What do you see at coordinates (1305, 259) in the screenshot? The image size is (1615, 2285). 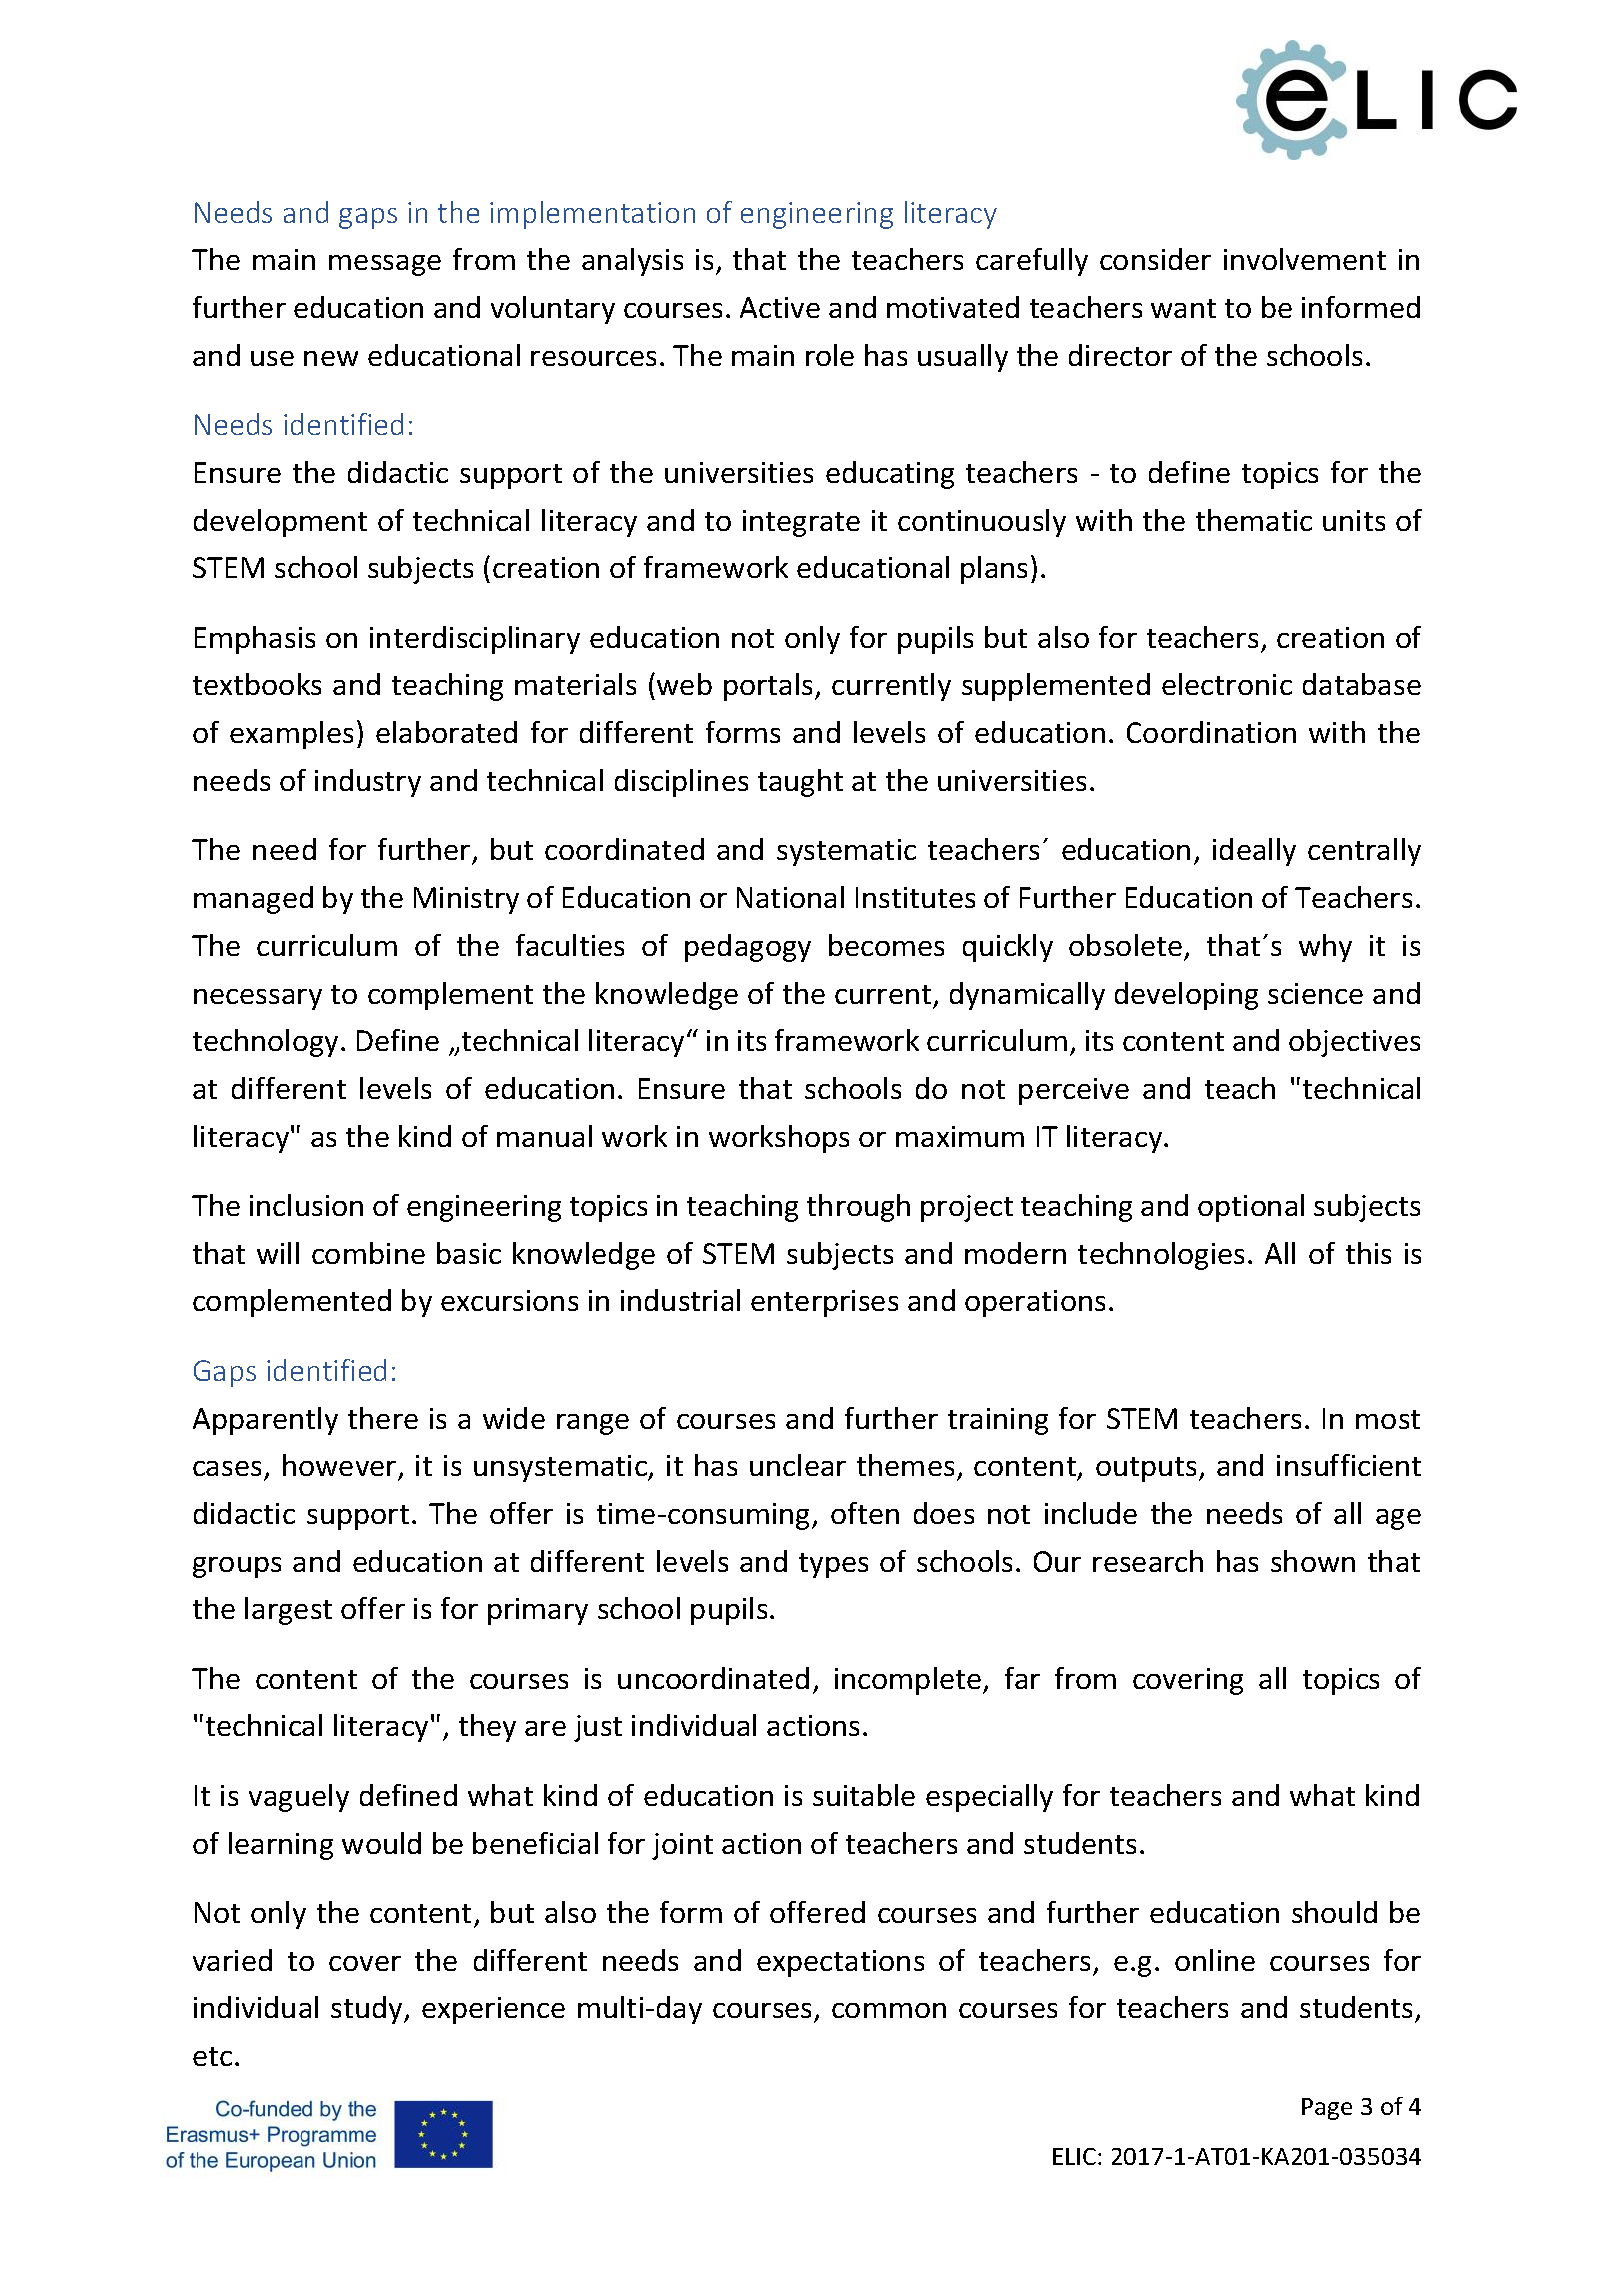 I see `involvement` at bounding box center [1305, 259].
